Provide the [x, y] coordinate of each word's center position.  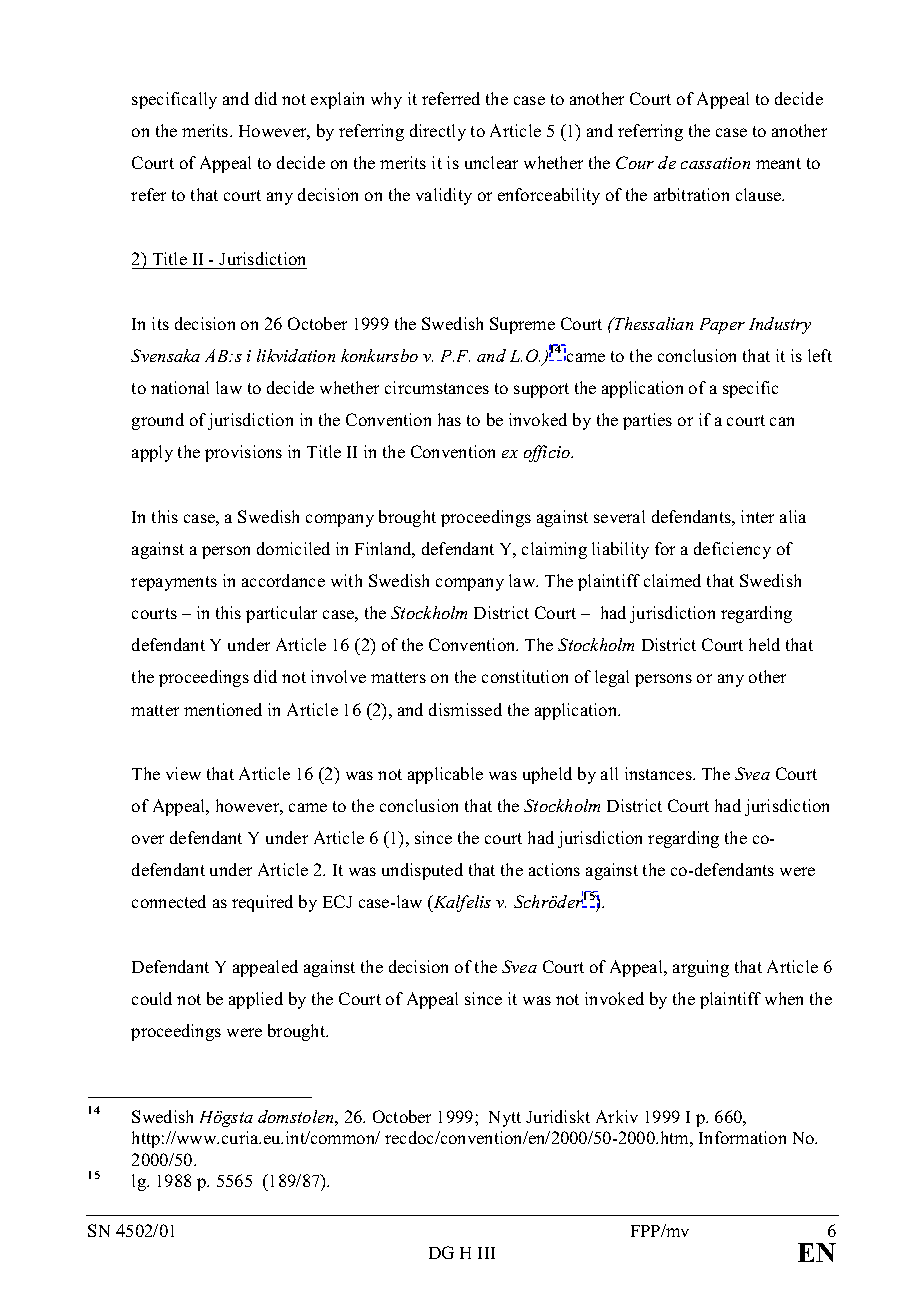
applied [256, 1000]
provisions [243, 453]
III [486, 1253]
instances [659, 773]
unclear [491, 162]
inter [757, 516]
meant [778, 163]
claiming [554, 550]
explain [337, 100]
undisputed [422, 871]
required [262, 903]
